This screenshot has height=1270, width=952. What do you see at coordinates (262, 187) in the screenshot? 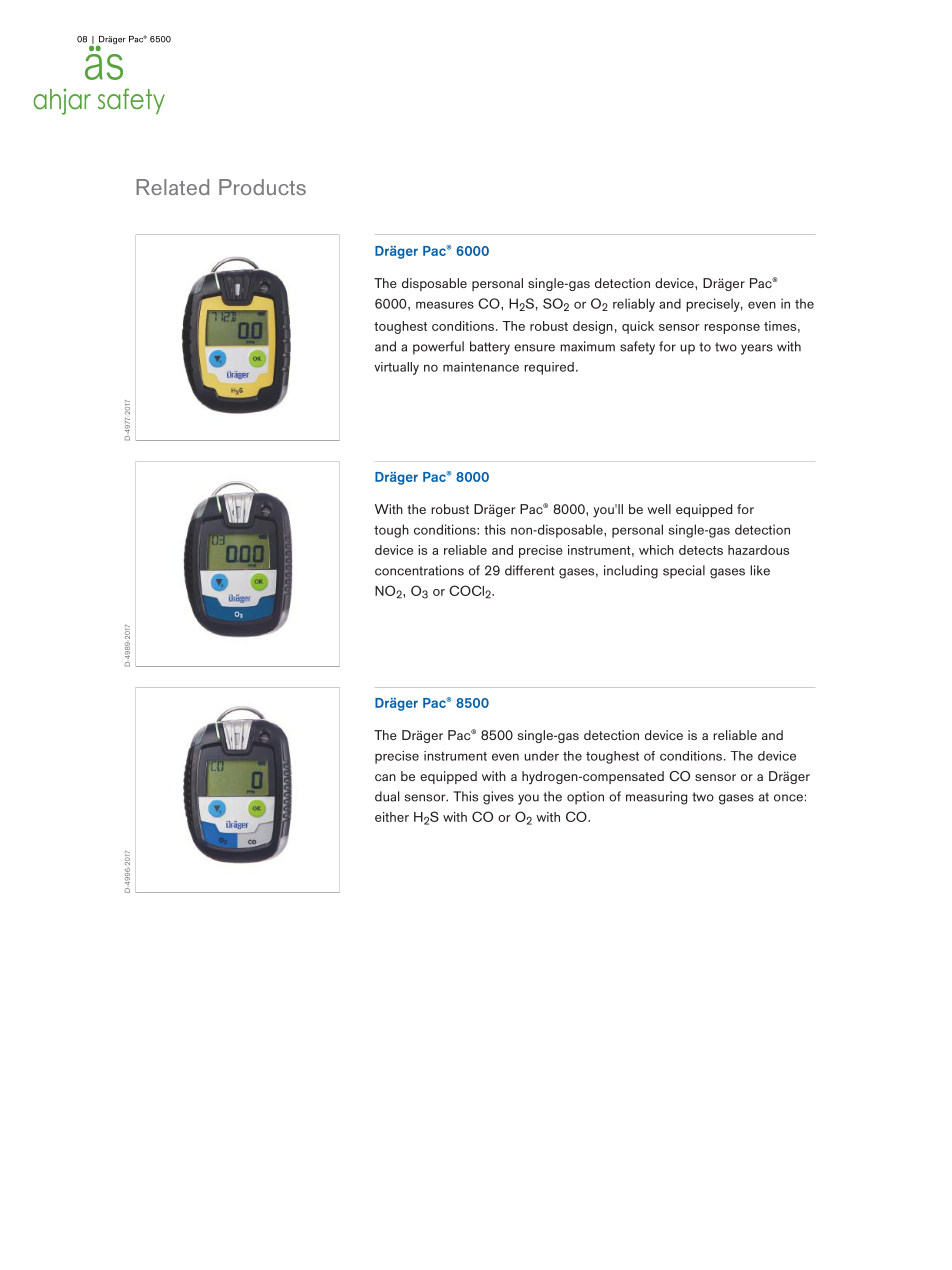
I see `Products` at bounding box center [262, 187].
